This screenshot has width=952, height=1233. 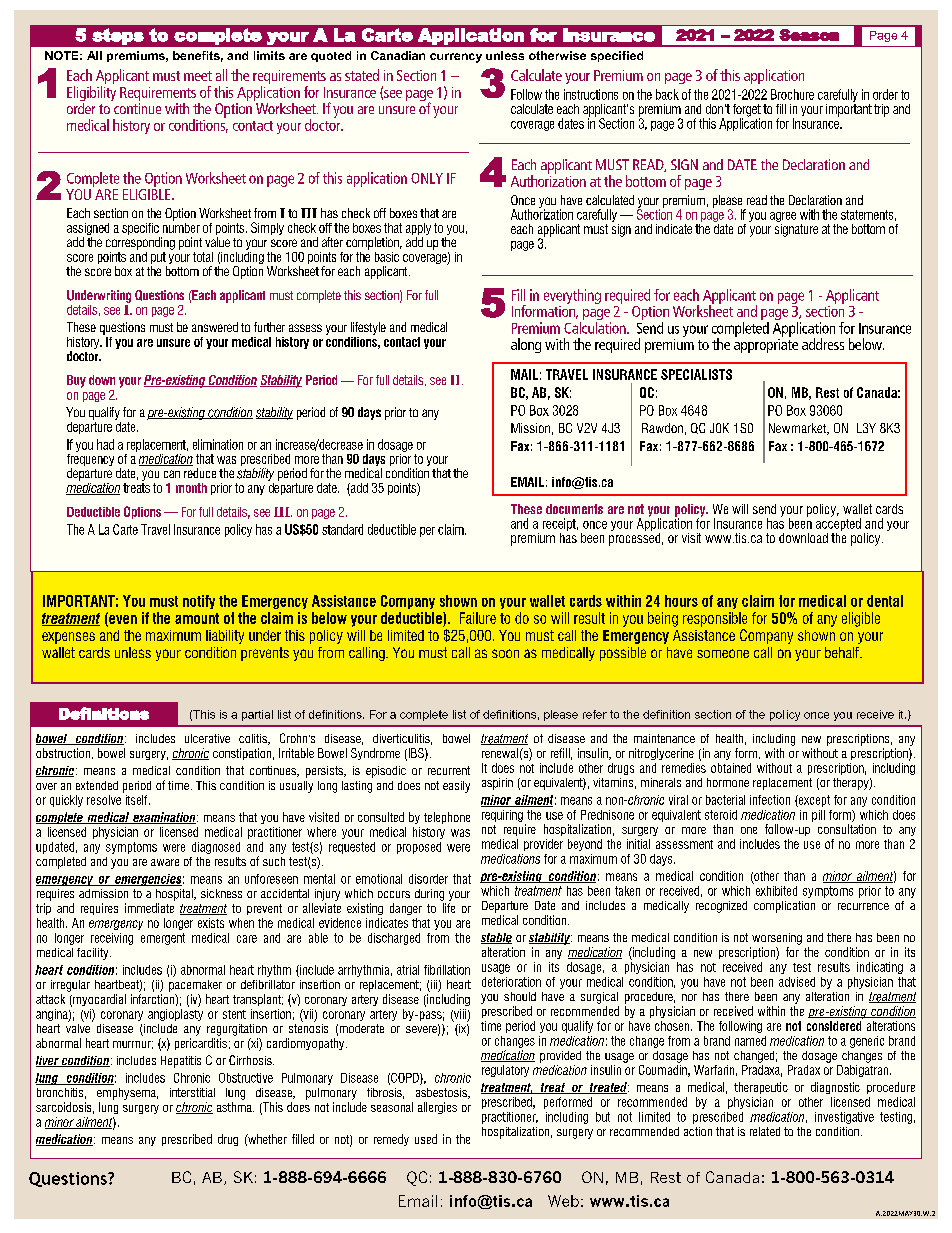 I want to click on used, so click(x=426, y=1139).
